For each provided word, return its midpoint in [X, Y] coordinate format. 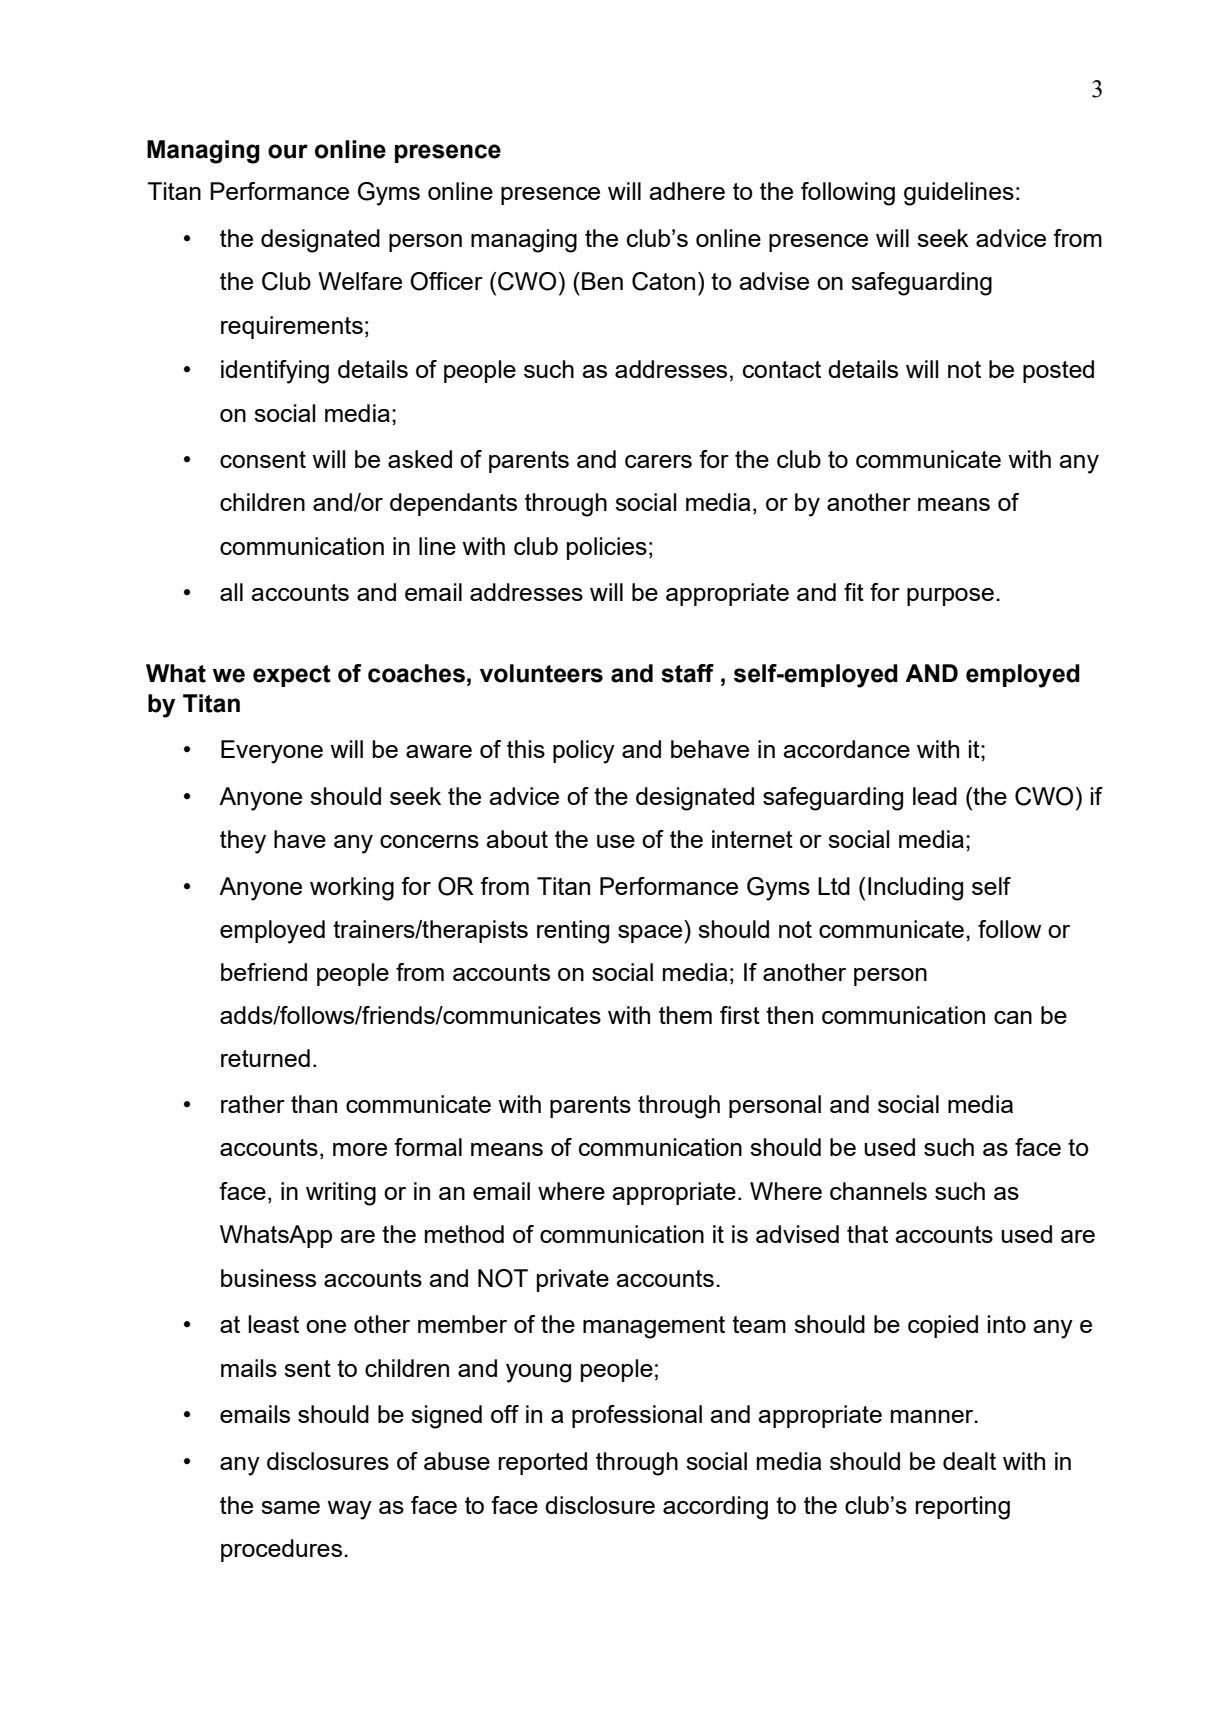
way [349, 1510]
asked [420, 459]
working [352, 889]
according [715, 1508]
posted [1058, 371]
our [288, 151]
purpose [950, 597]
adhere [687, 191]
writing [341, 1194]
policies [607, 548]
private [573, 1280]
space [650, 934]
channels [878, 1191]
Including [915, 889]
